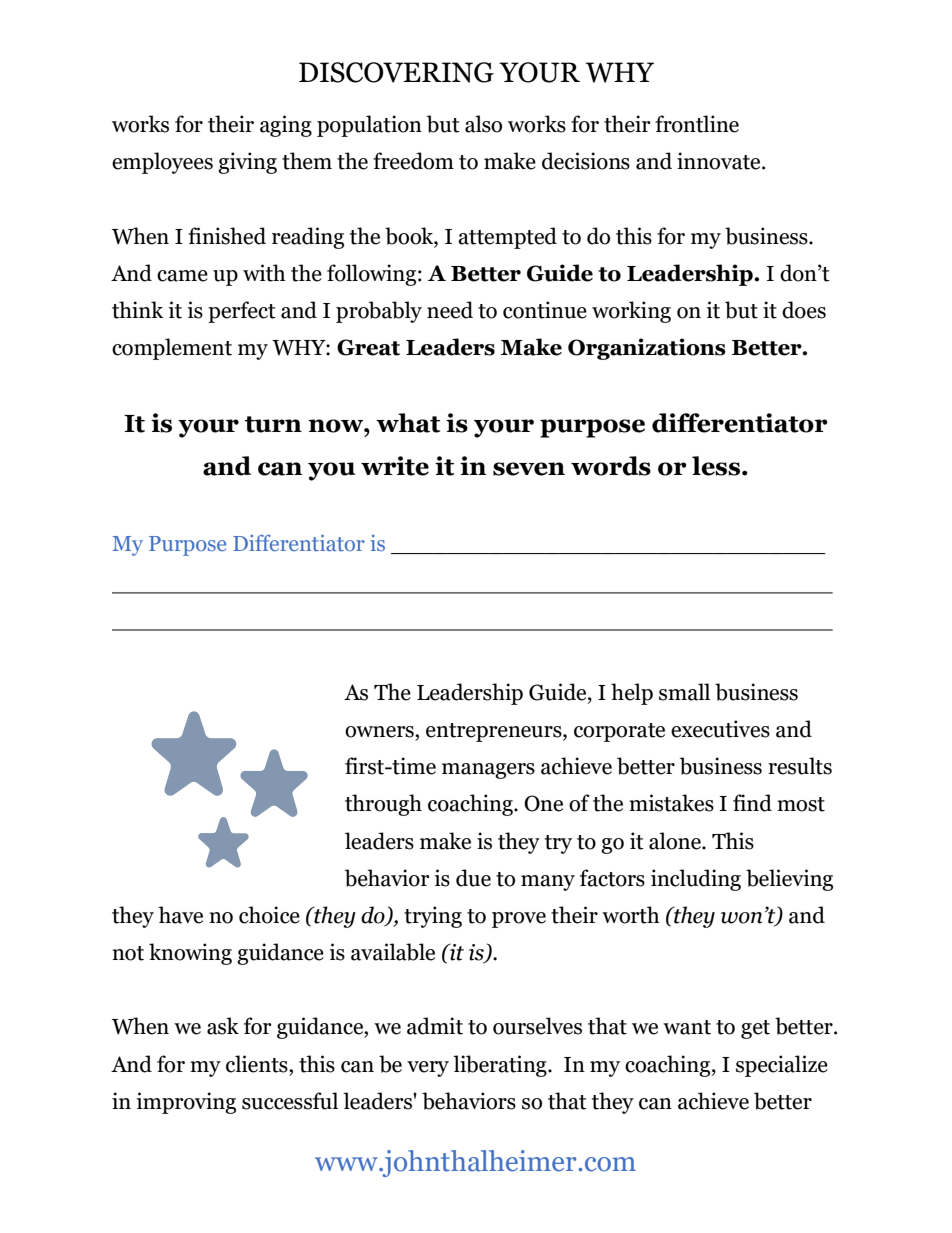  What do you see at coordinates (501, 1066) in the document?
I see `liberating` at bounding box center [501, 1066].
